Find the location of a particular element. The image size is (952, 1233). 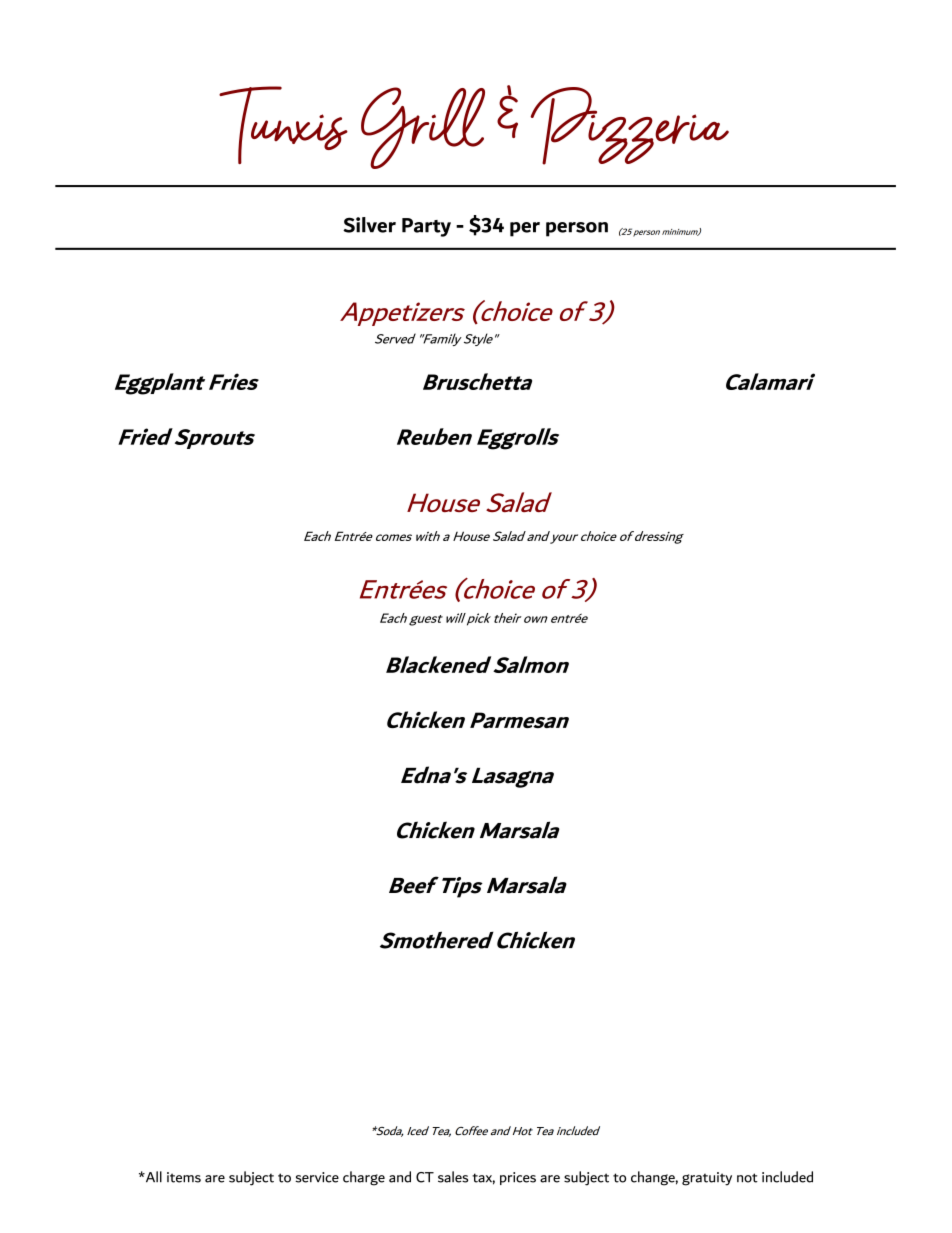

Pizzeria is located at coordinates (629, 126).
